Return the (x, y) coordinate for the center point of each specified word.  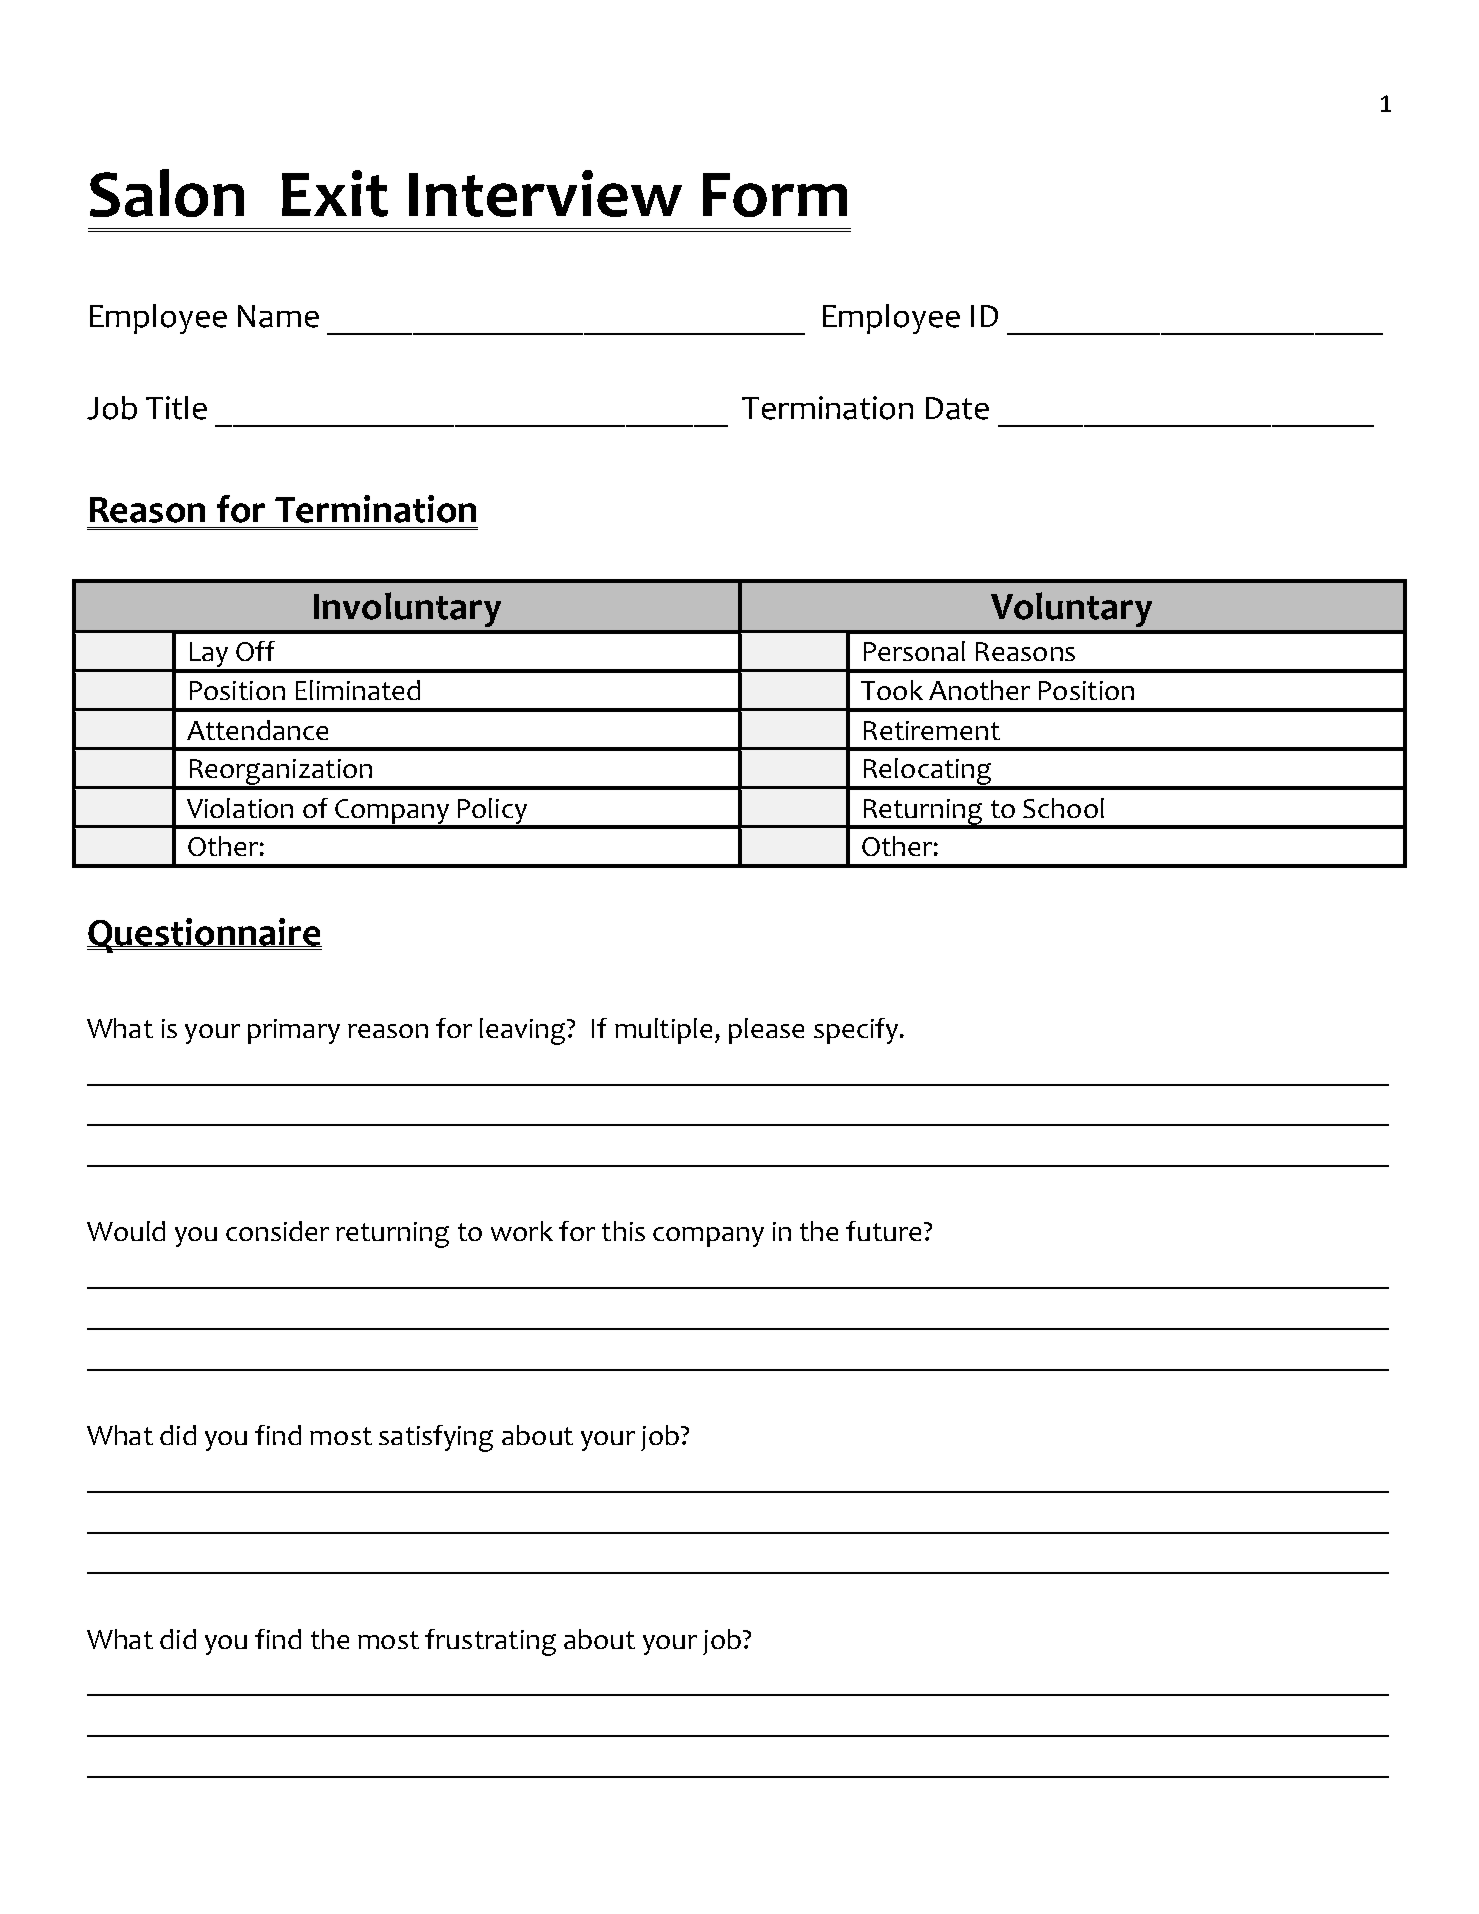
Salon (167, 193)
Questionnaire (204, 935)
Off (255, 651)
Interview (545, 193)
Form (775, 195)
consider (277, 1231)
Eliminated (358, 690)
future (883, 1231)
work (522, 1231)
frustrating (490, 1642)
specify (856, 1031)
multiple (663, 1031)
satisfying (436, 1438)
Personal (914, 651)
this (623, 1231)
